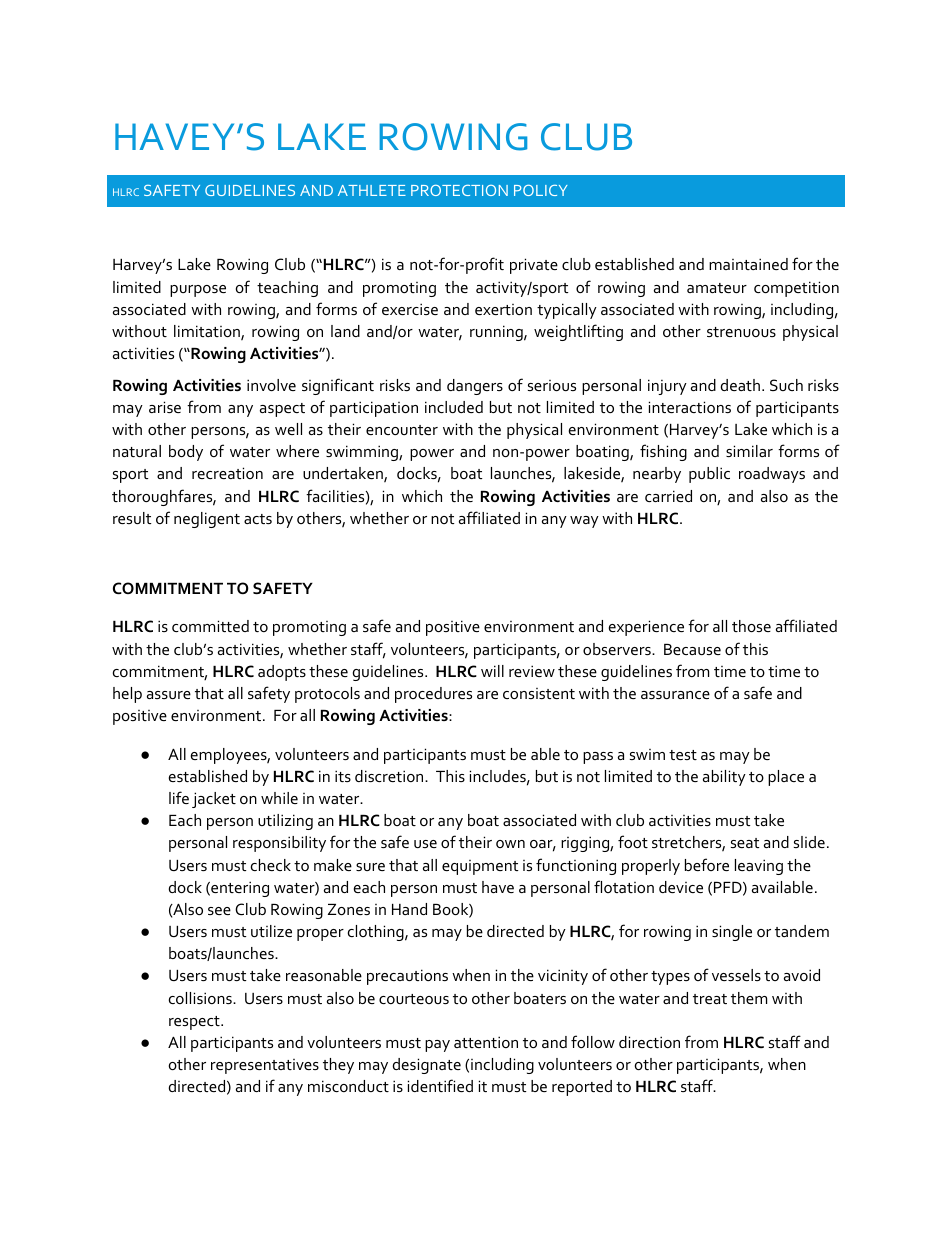  I want to click on purpose, so click(198, 291).
